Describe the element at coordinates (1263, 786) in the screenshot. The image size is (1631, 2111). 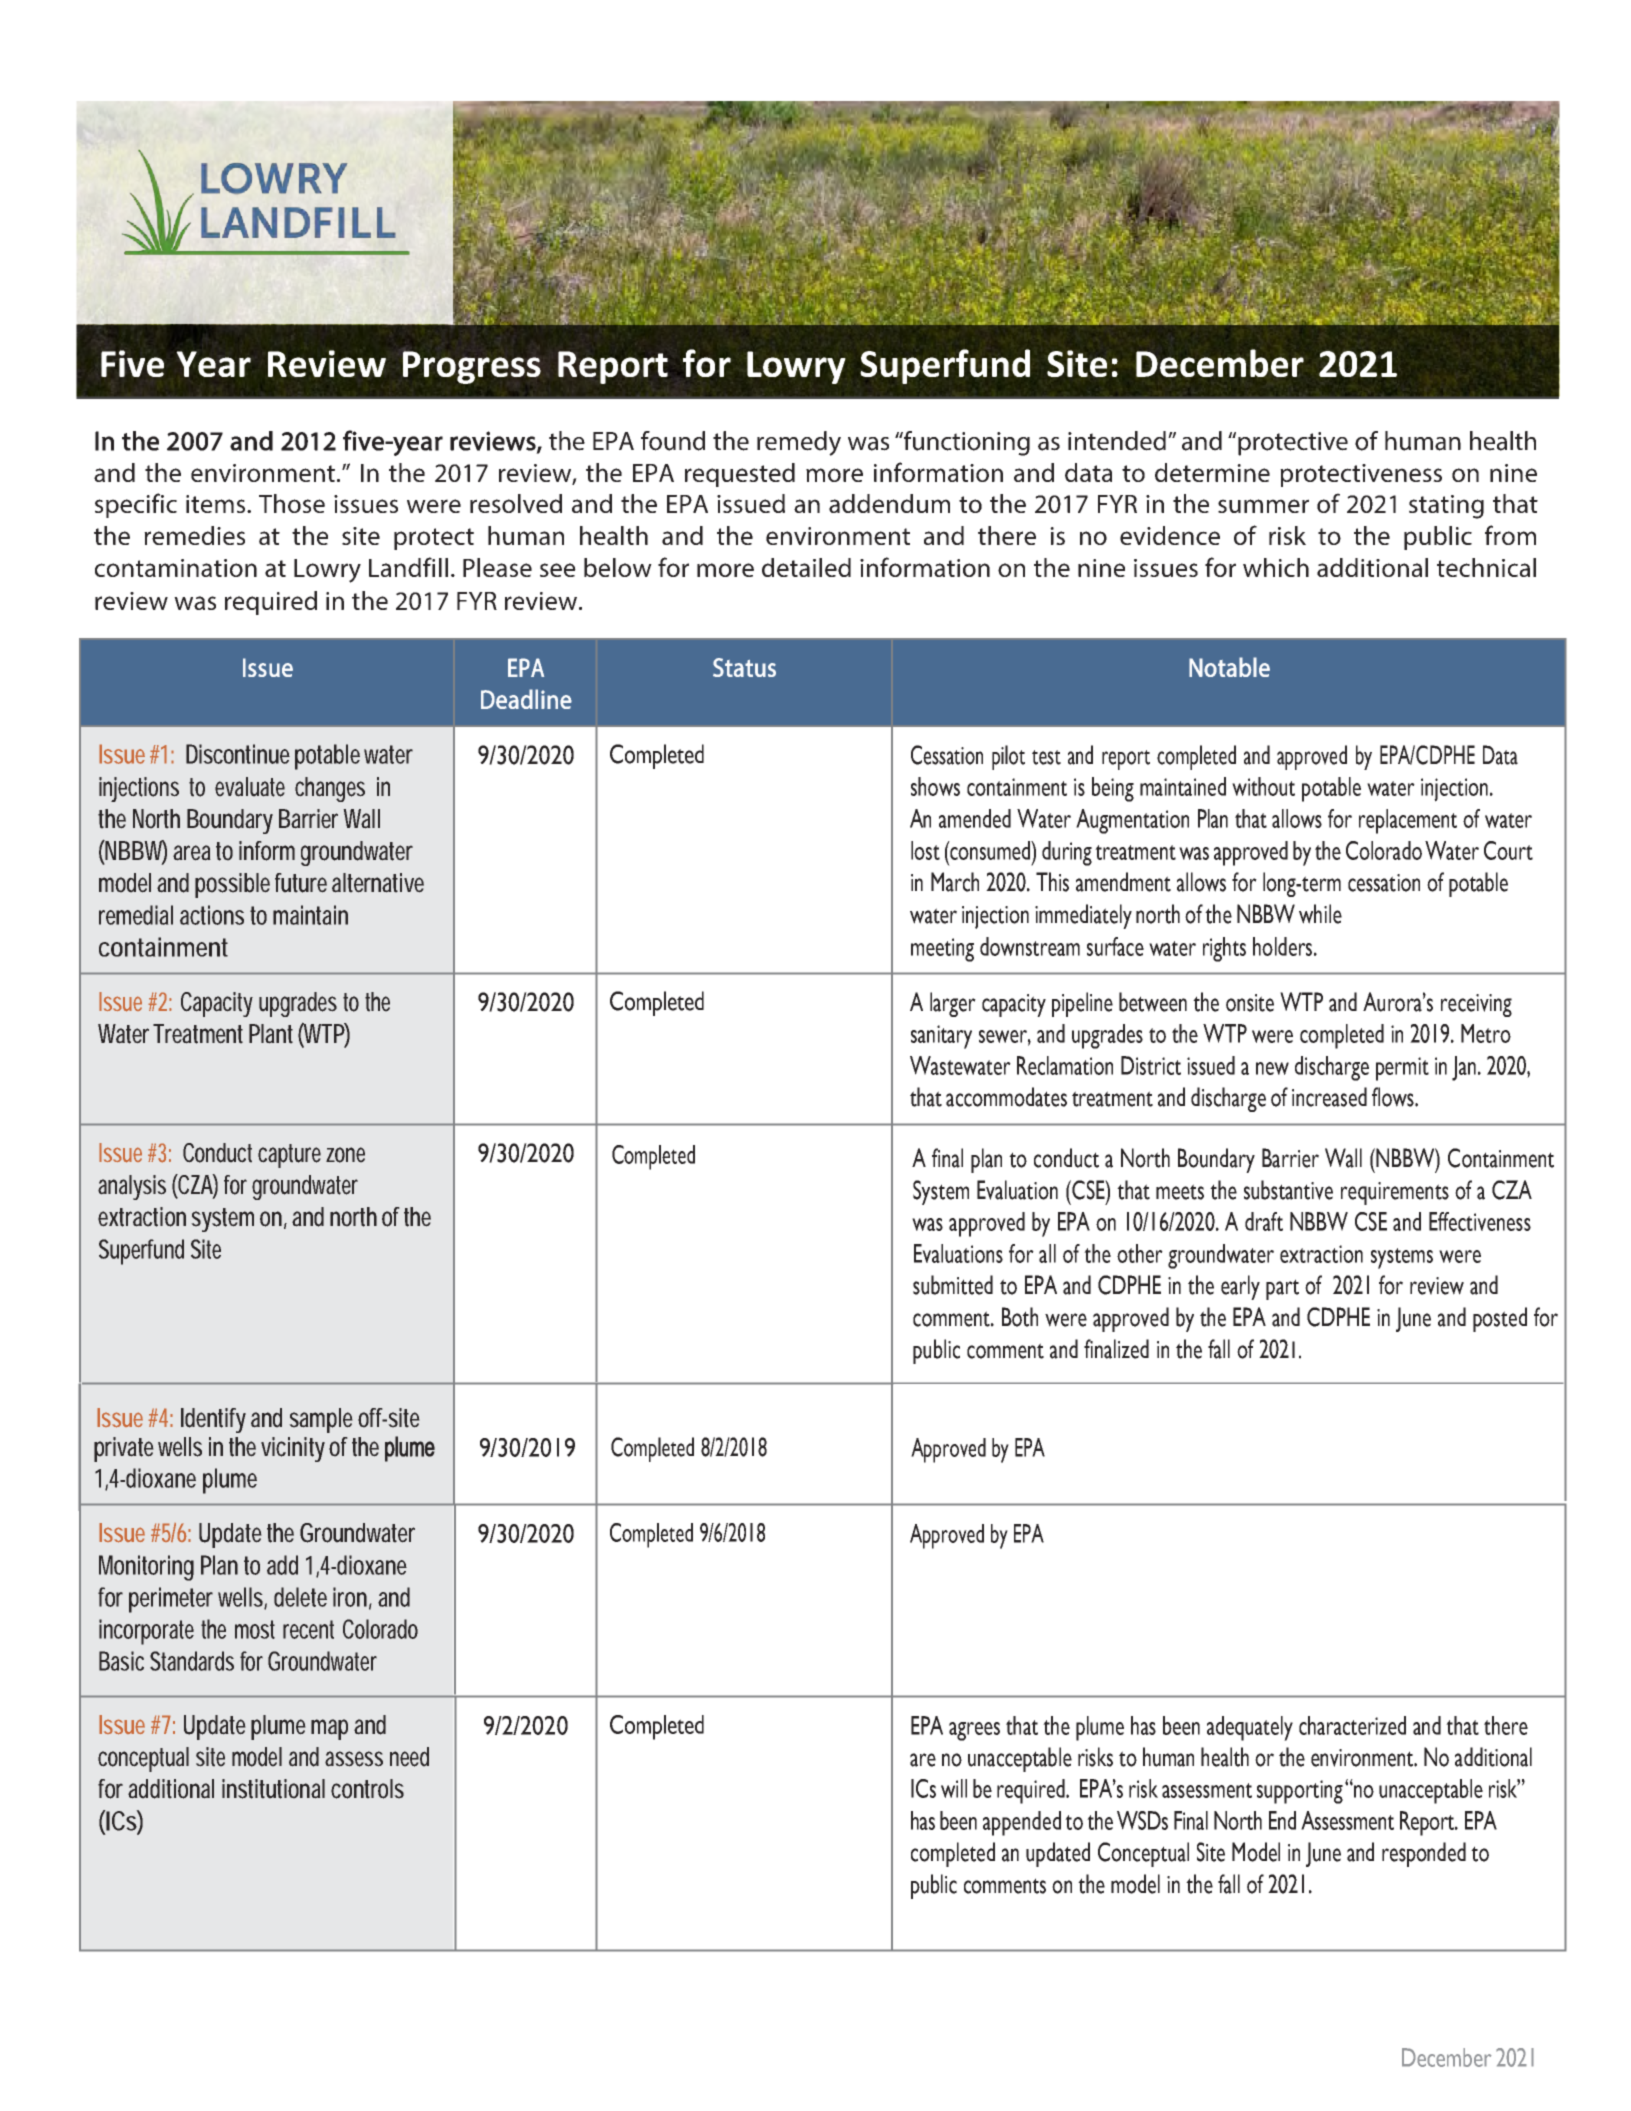
I see `without` at that location.
